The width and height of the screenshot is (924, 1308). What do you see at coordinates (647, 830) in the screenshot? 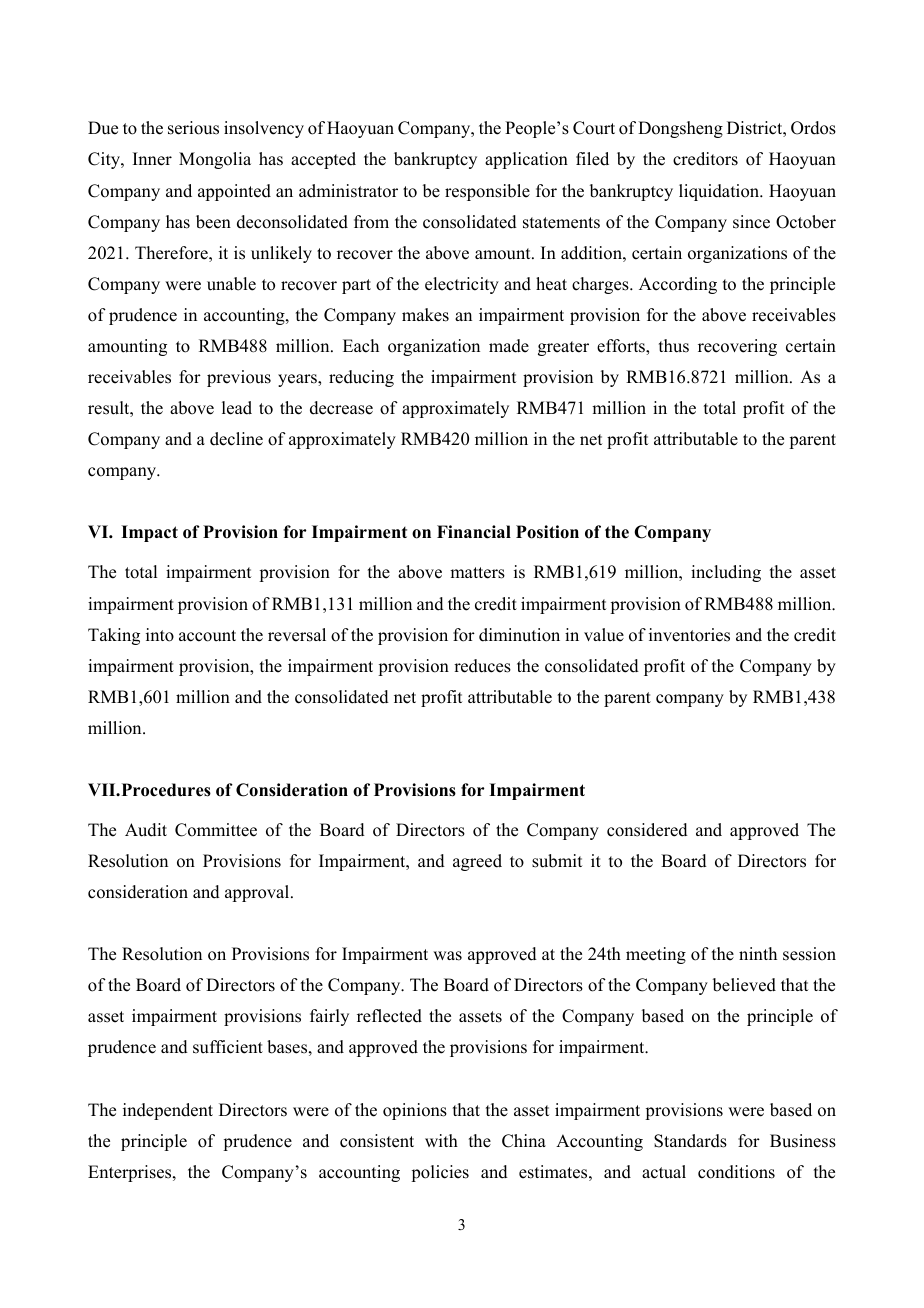
I see `considered` at bounding box center [647, 830].
